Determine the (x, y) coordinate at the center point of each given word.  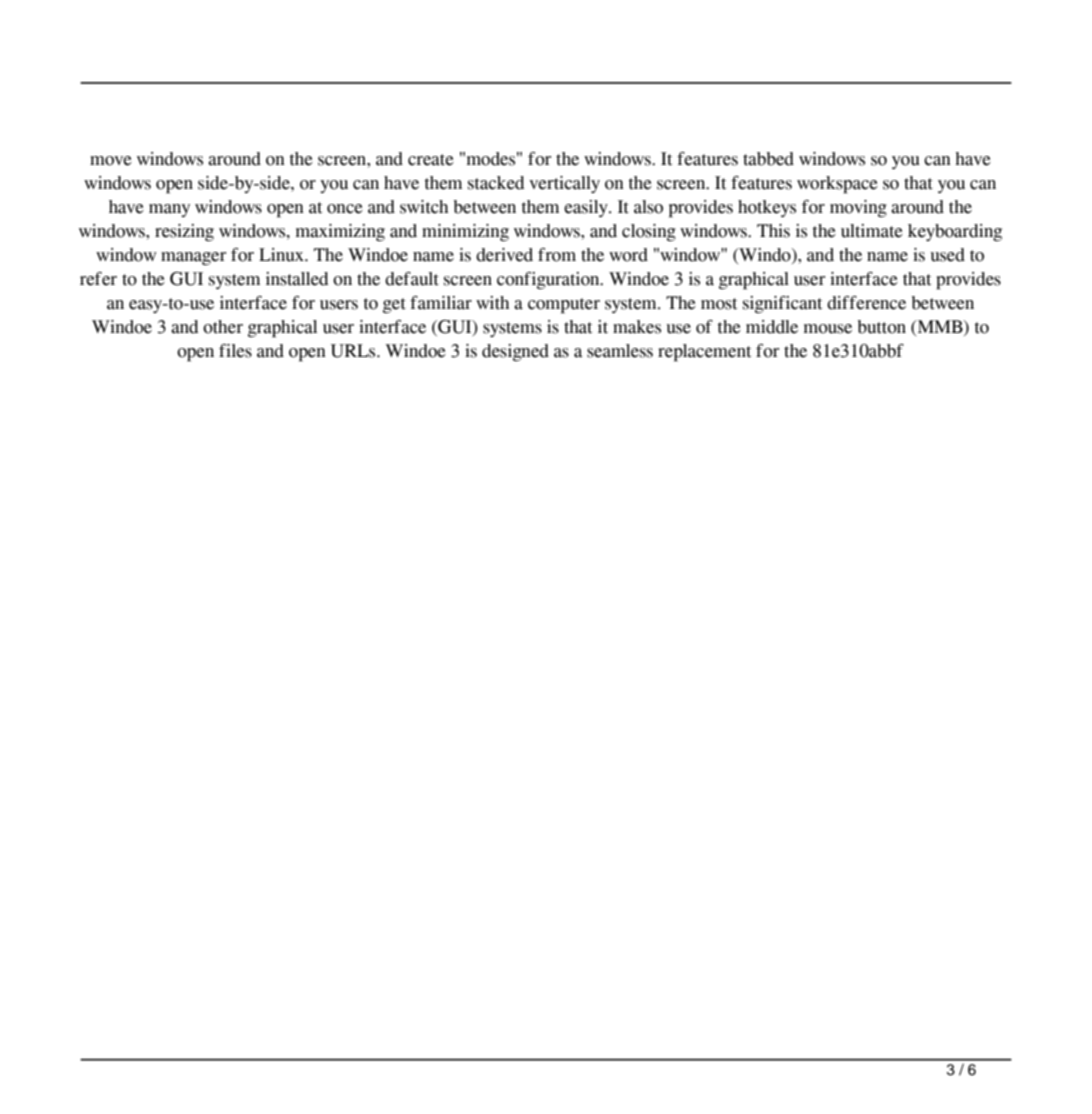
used (947, 255)
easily (587, 208)
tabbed (768, 159)
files (235, 351)
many (169, 210)
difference (866, 303)
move (111, 161)
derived (504, 255)
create (431, 160)
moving (858, 208)
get (394, 305)
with (492, 303)
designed (515, 352)
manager (193, 258)
